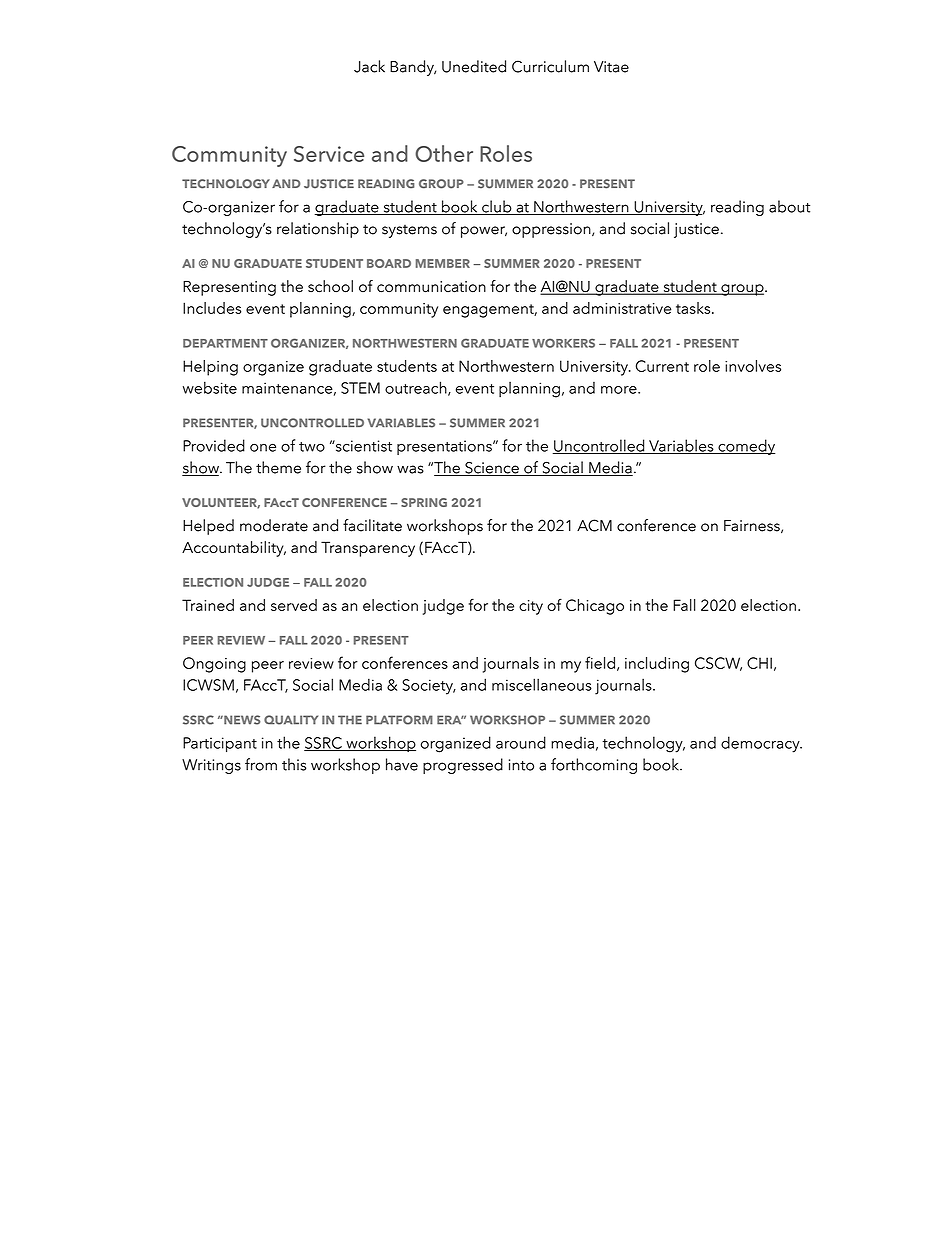 The image size is (952, 1233). Describe the element at coordinates (474, 66) in the screenshot. I see `Unedited` at that location.
